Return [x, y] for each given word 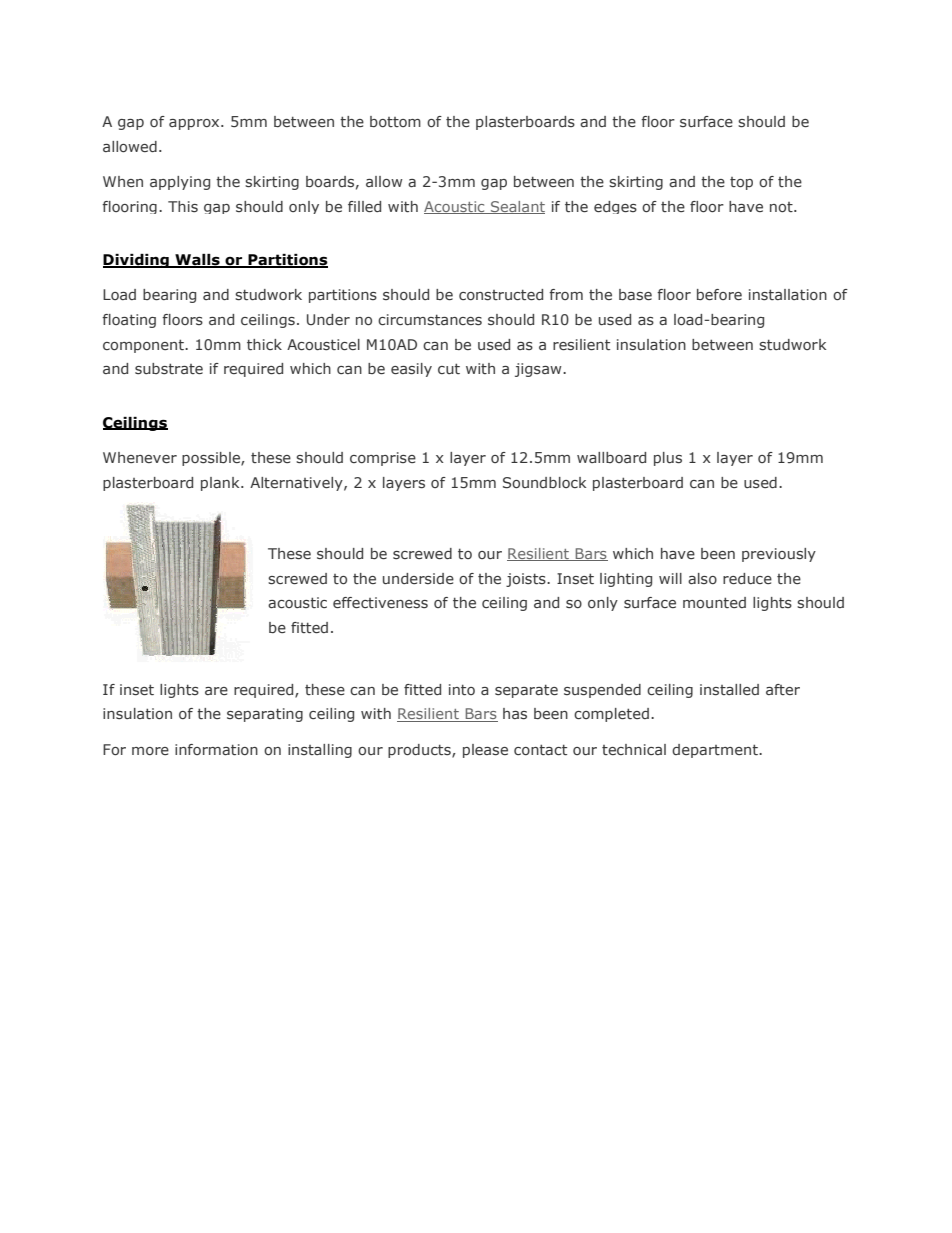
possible [212, 459]
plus [668, 459]
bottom [395, 121]
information [216, 749]
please [485, 751]
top [741, 183]
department [716, 751]
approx [195, 124]
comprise [383, 459]
